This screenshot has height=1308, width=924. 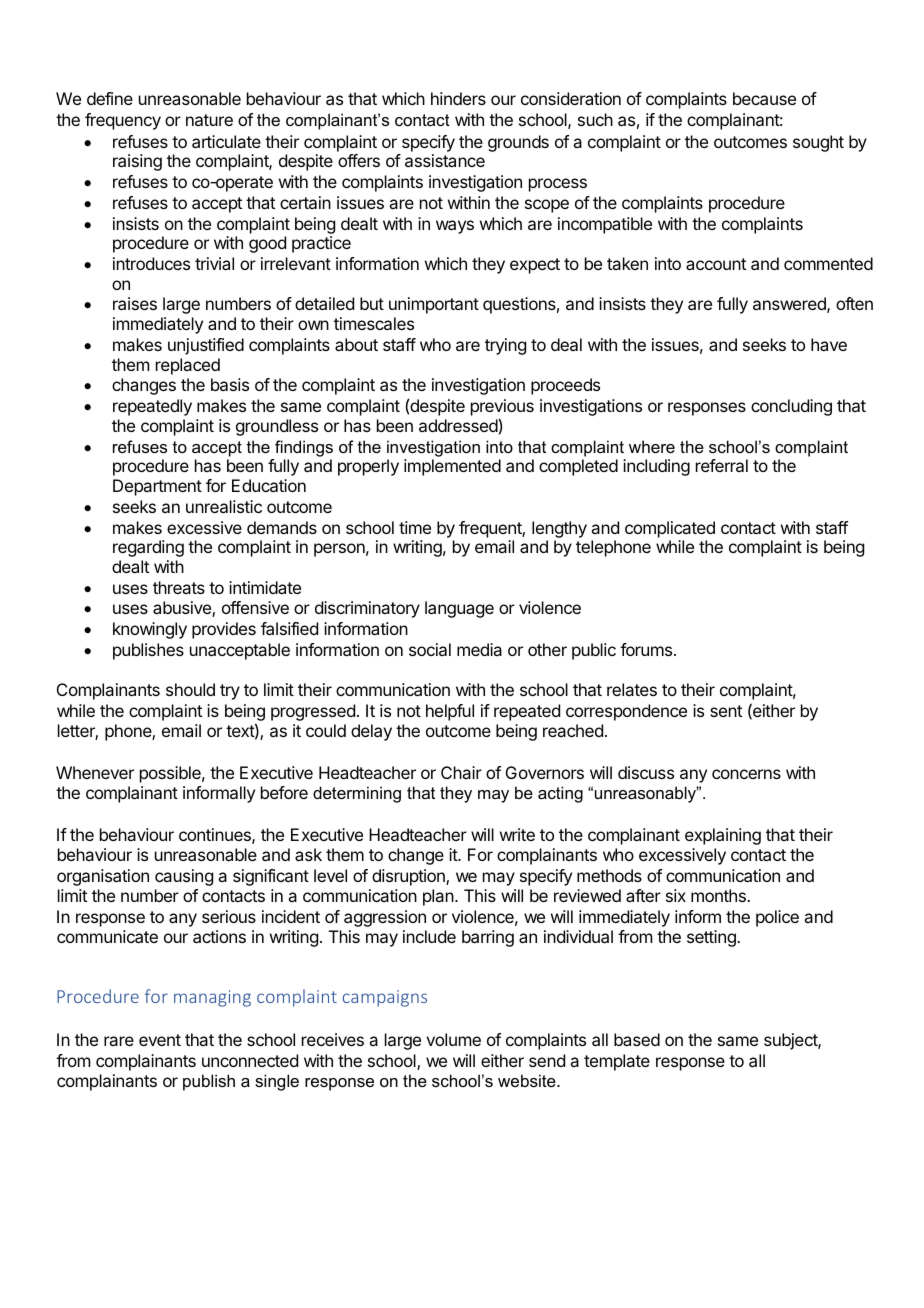 What do you see at coordinates (209, 120) in the screenshot?
I see `nature` at bounding box center [209, 120].
